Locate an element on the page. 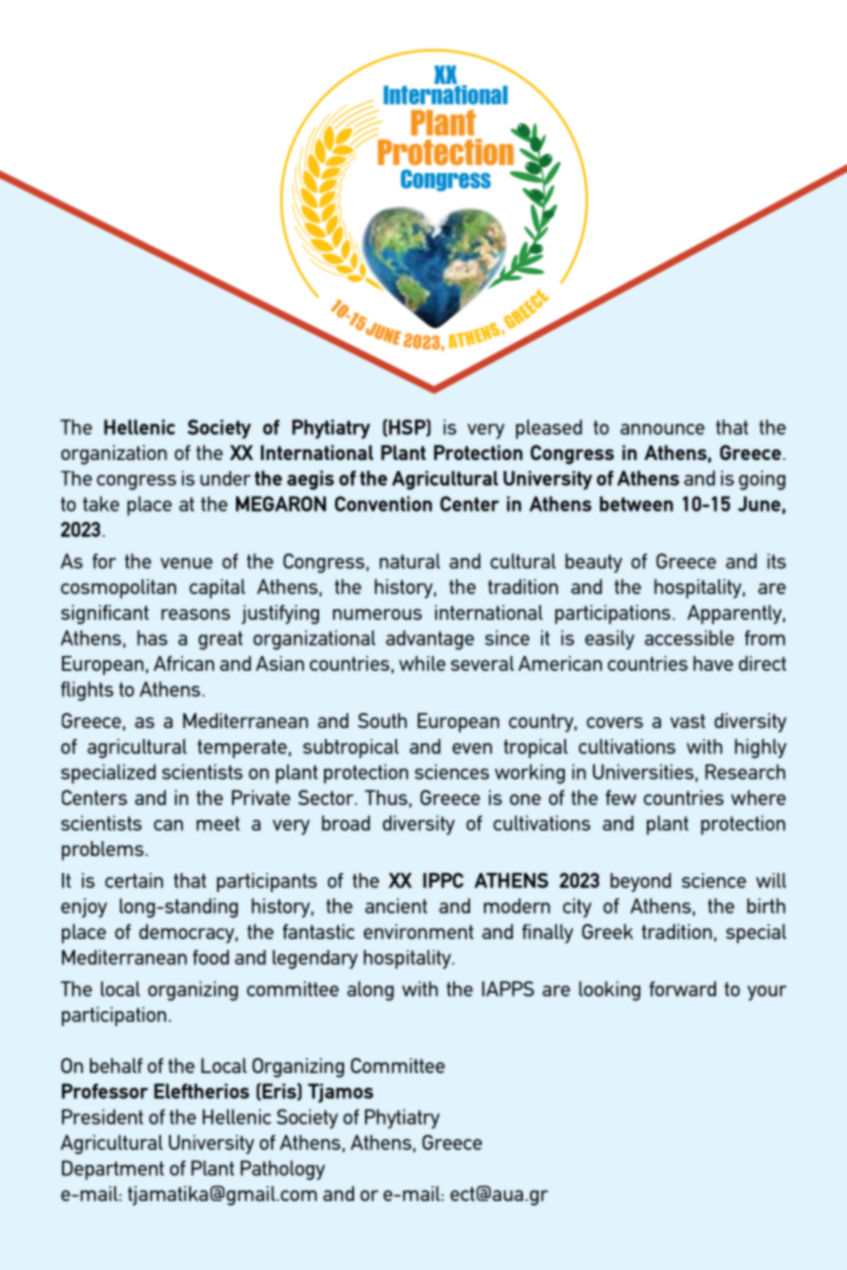 The image size is (847, 1270). under is located at coordinates (225, 478).
